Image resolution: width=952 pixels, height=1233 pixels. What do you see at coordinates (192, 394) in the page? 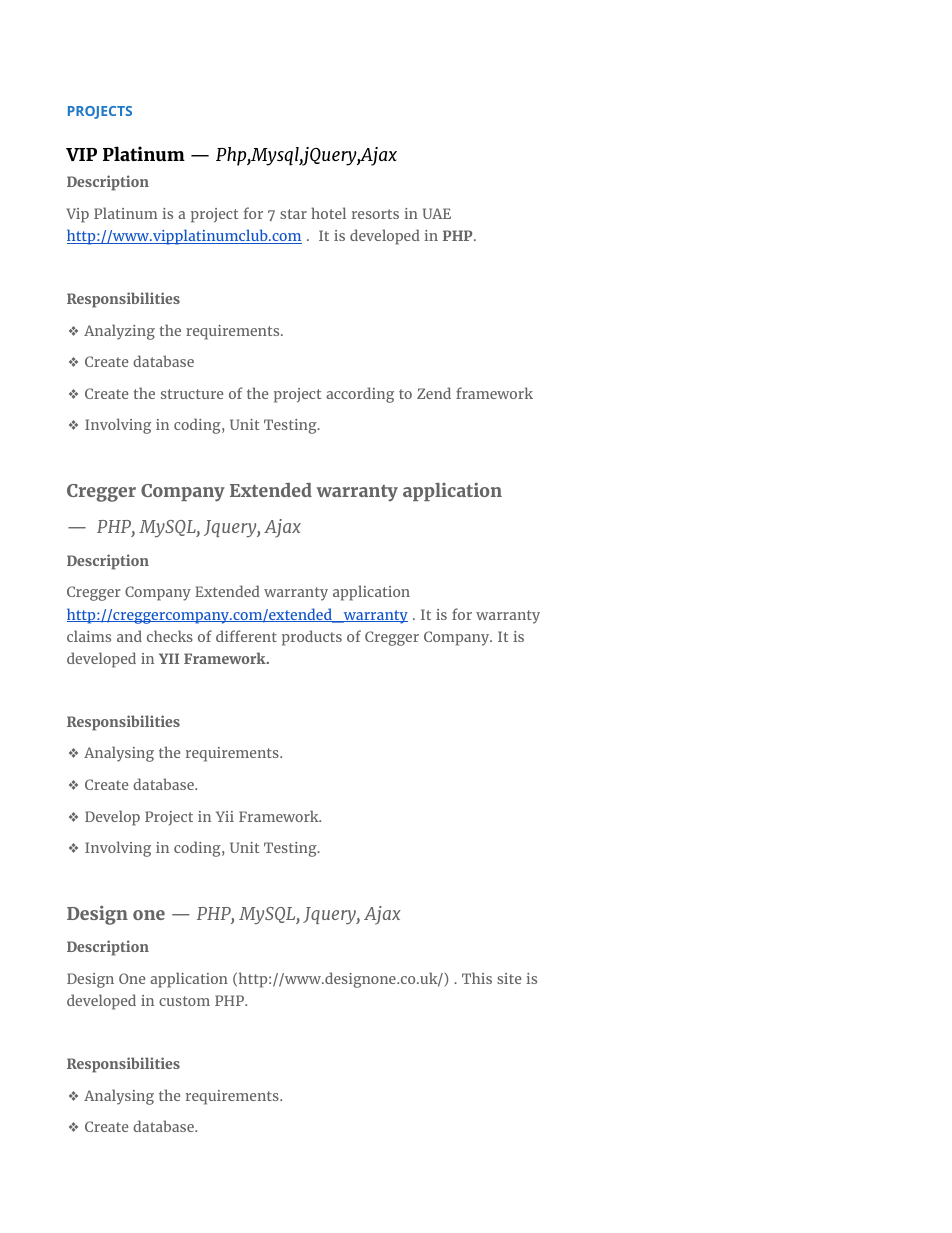
I see `structure` at bounding box center [192, 394].
